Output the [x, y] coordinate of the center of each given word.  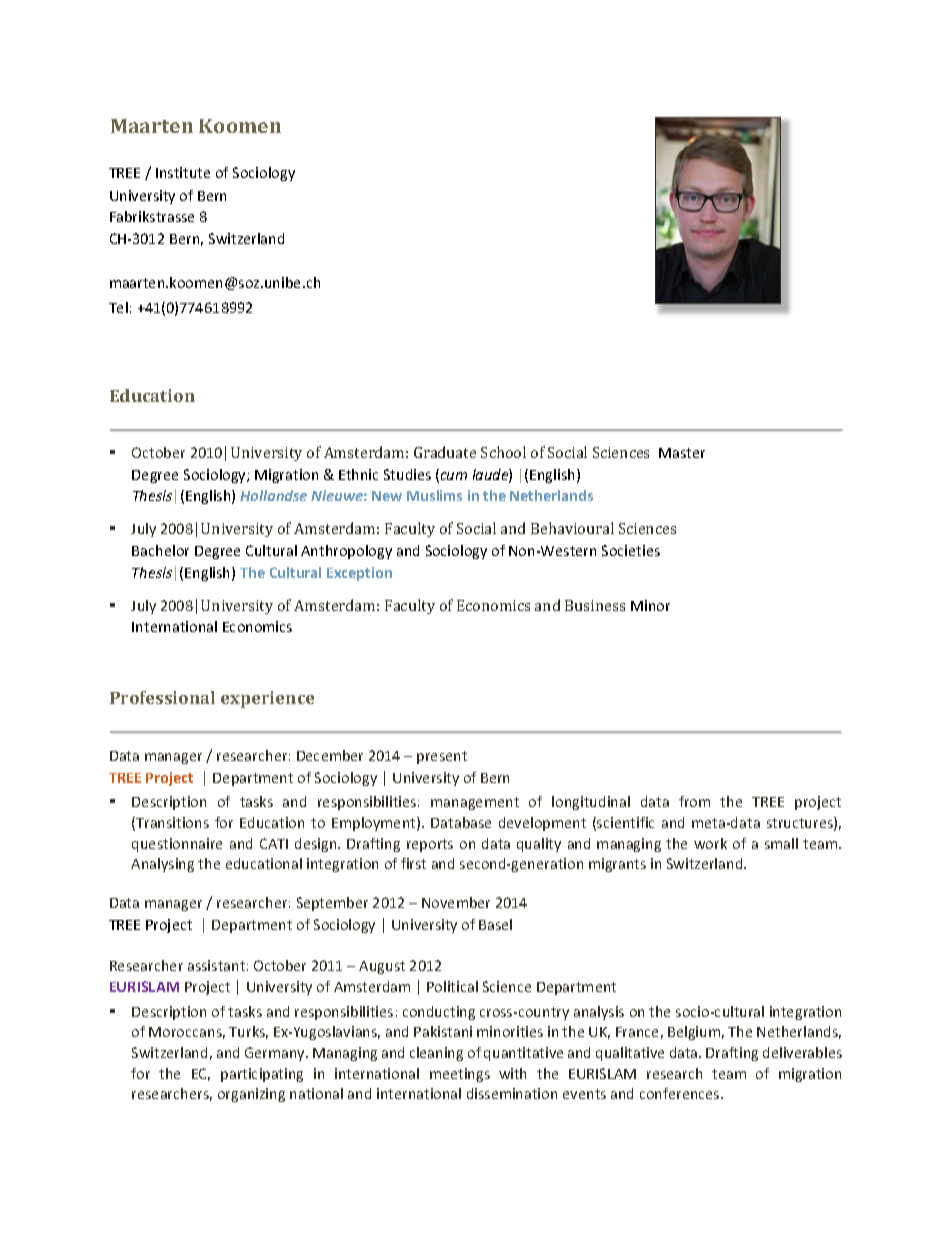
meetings [460, 1075]
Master [682, 453]
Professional [162, 697]
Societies [631, 550]
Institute [183, 172]
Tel [118, 307]
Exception [359, 574]
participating [262, 1075]
